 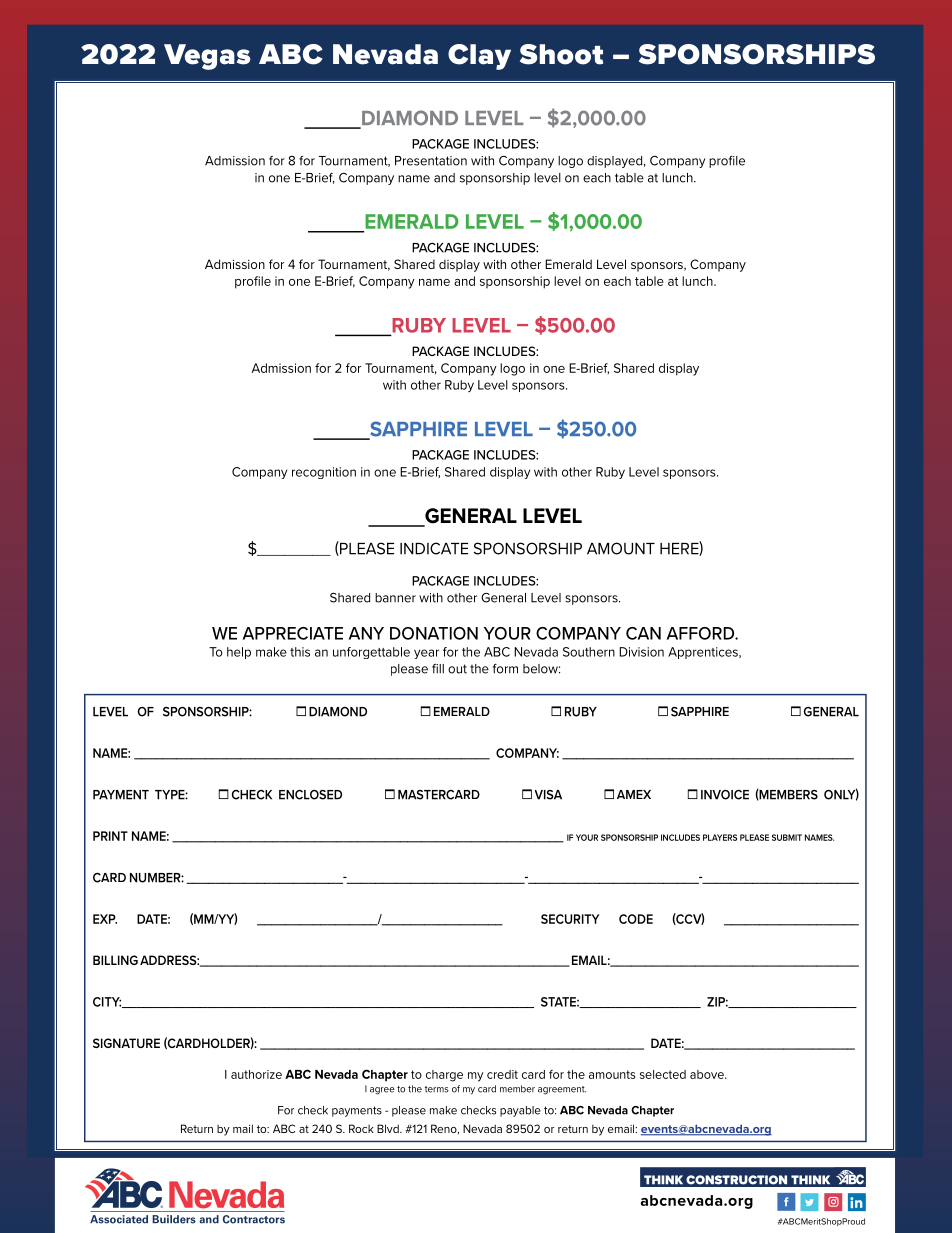 What do you see at coordinates (479, 57) in the screenshot?
I see `Clay` at bounding box center [479, 57].
